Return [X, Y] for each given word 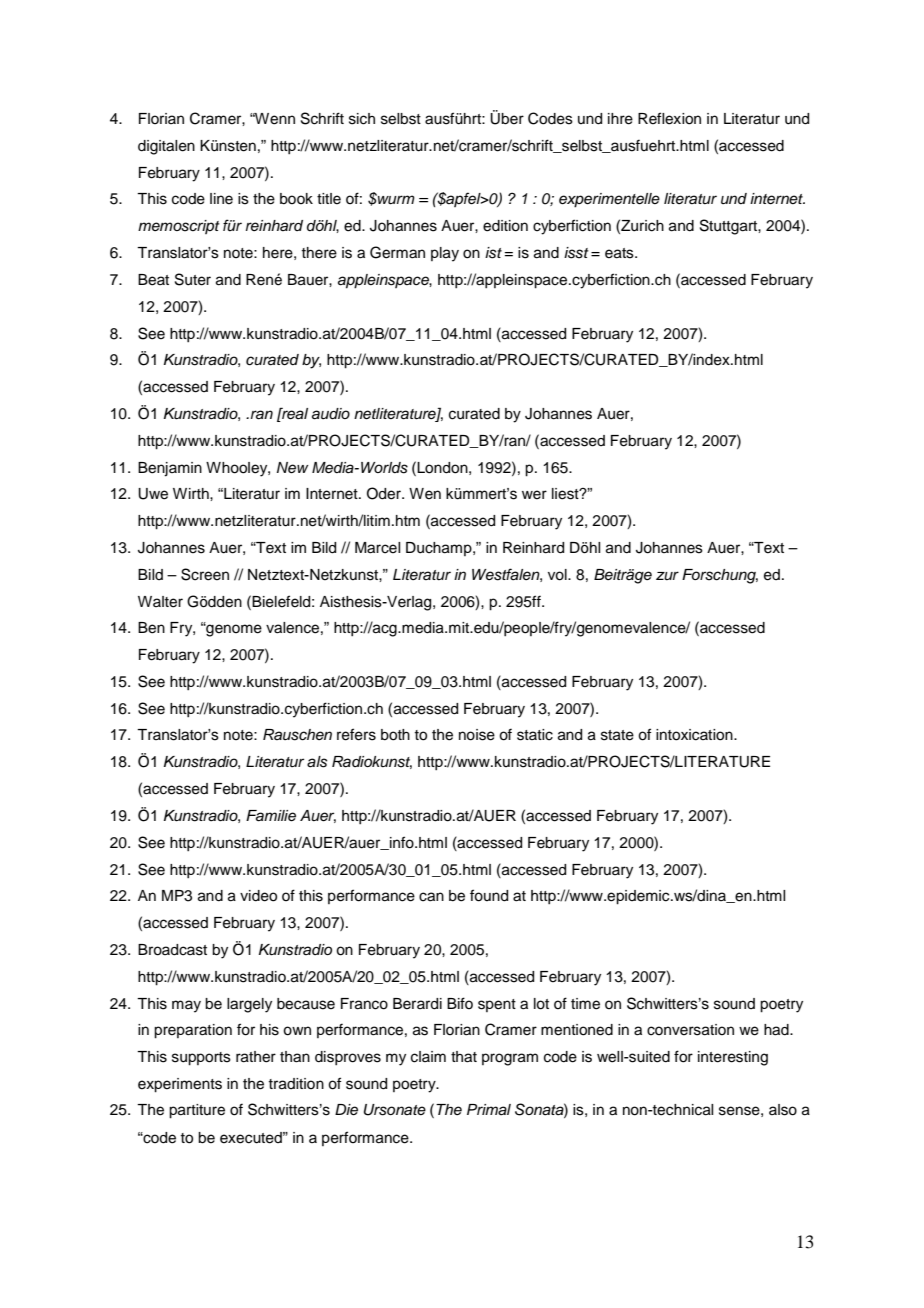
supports [201, 1059]
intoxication [695, 735]
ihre [620, 119]
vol [558, 575]
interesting [733, 1058]
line [221, 199]
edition [505, 226]
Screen [205, 574]
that [464, 1057]
